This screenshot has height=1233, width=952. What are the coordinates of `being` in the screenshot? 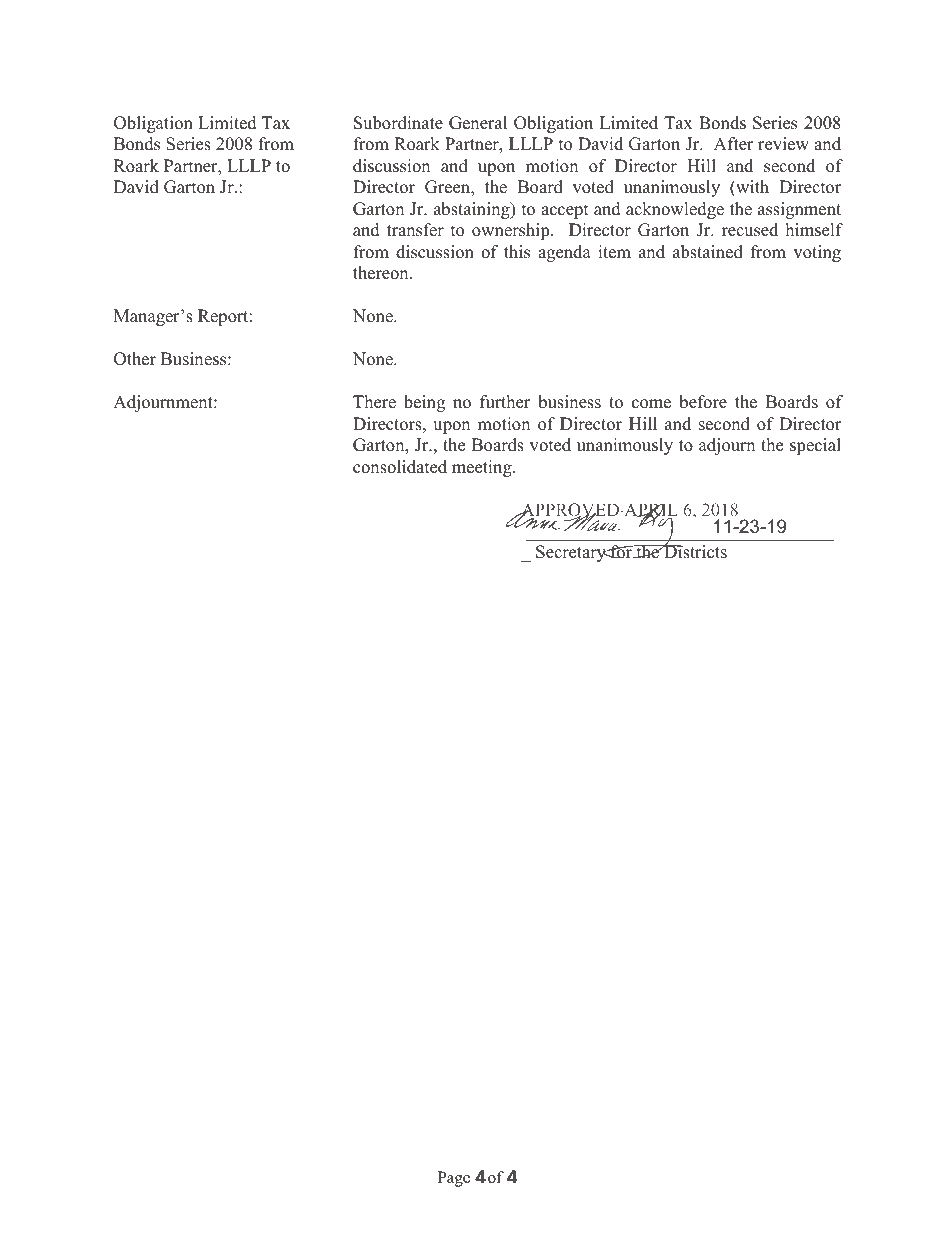 It's located at (424, 403).
